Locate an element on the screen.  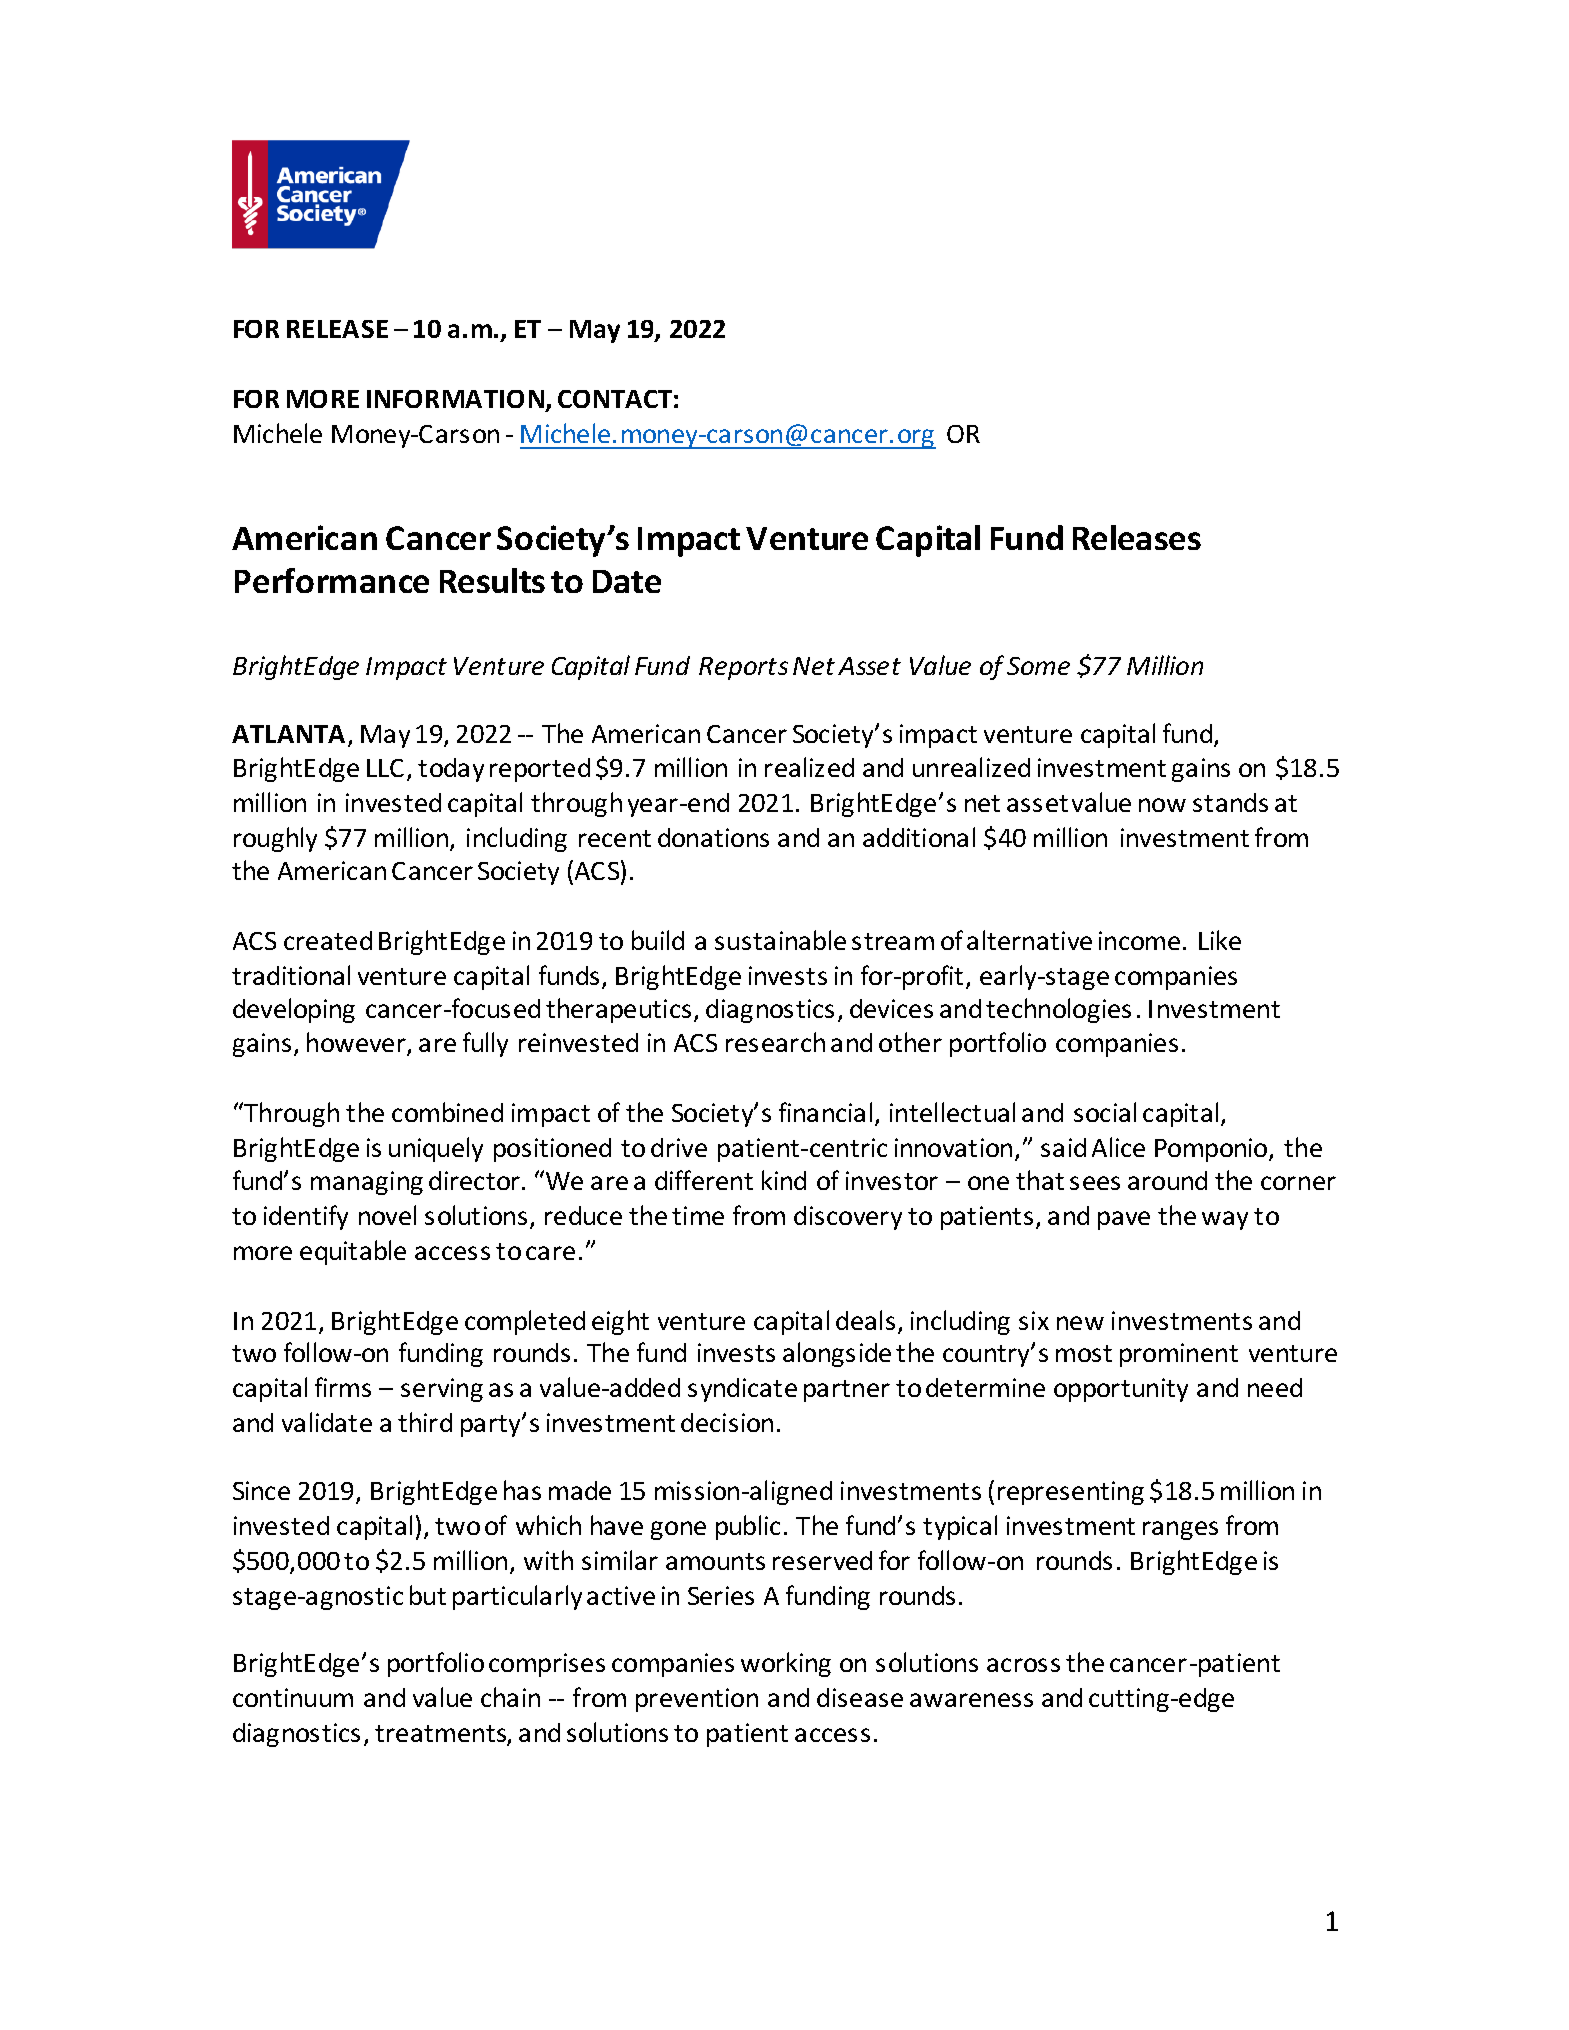
opportunity is located at coordinates (1121, 1390).
